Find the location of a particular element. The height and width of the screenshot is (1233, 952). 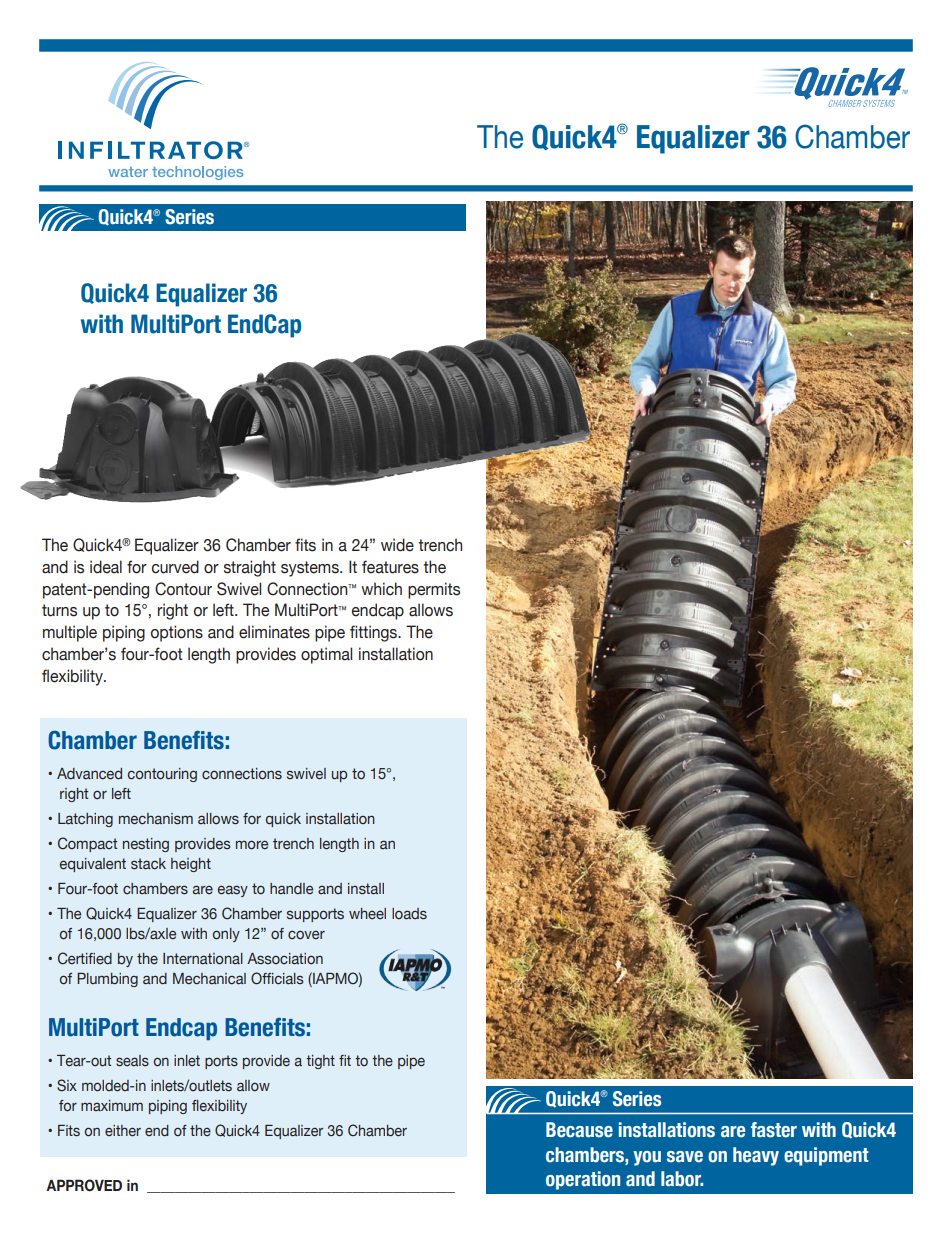

wheel is located at coordinates (367, 914).
